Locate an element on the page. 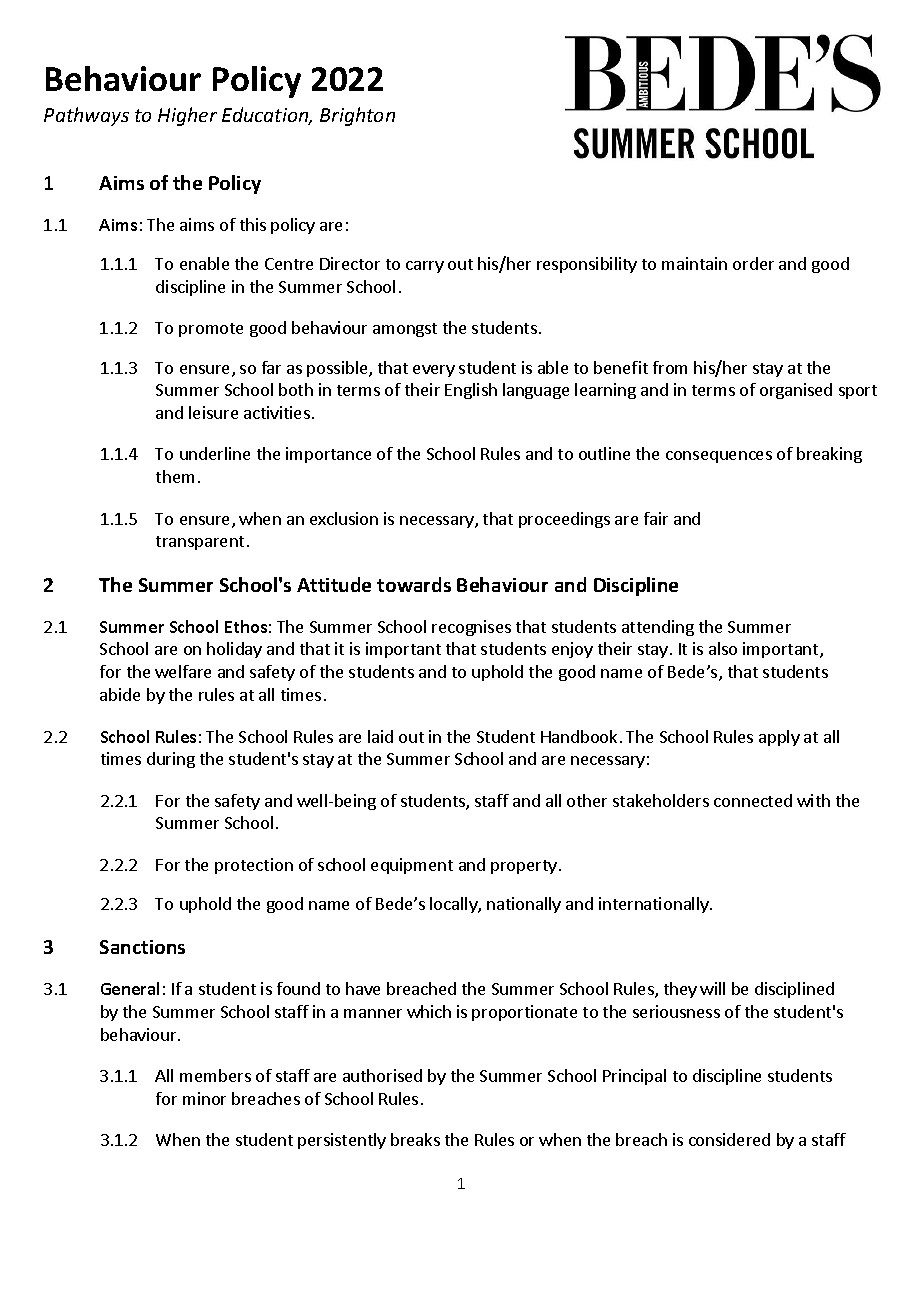 The height and width of the document is (1308, 924). minor is located at coordinates (204, 1098).
